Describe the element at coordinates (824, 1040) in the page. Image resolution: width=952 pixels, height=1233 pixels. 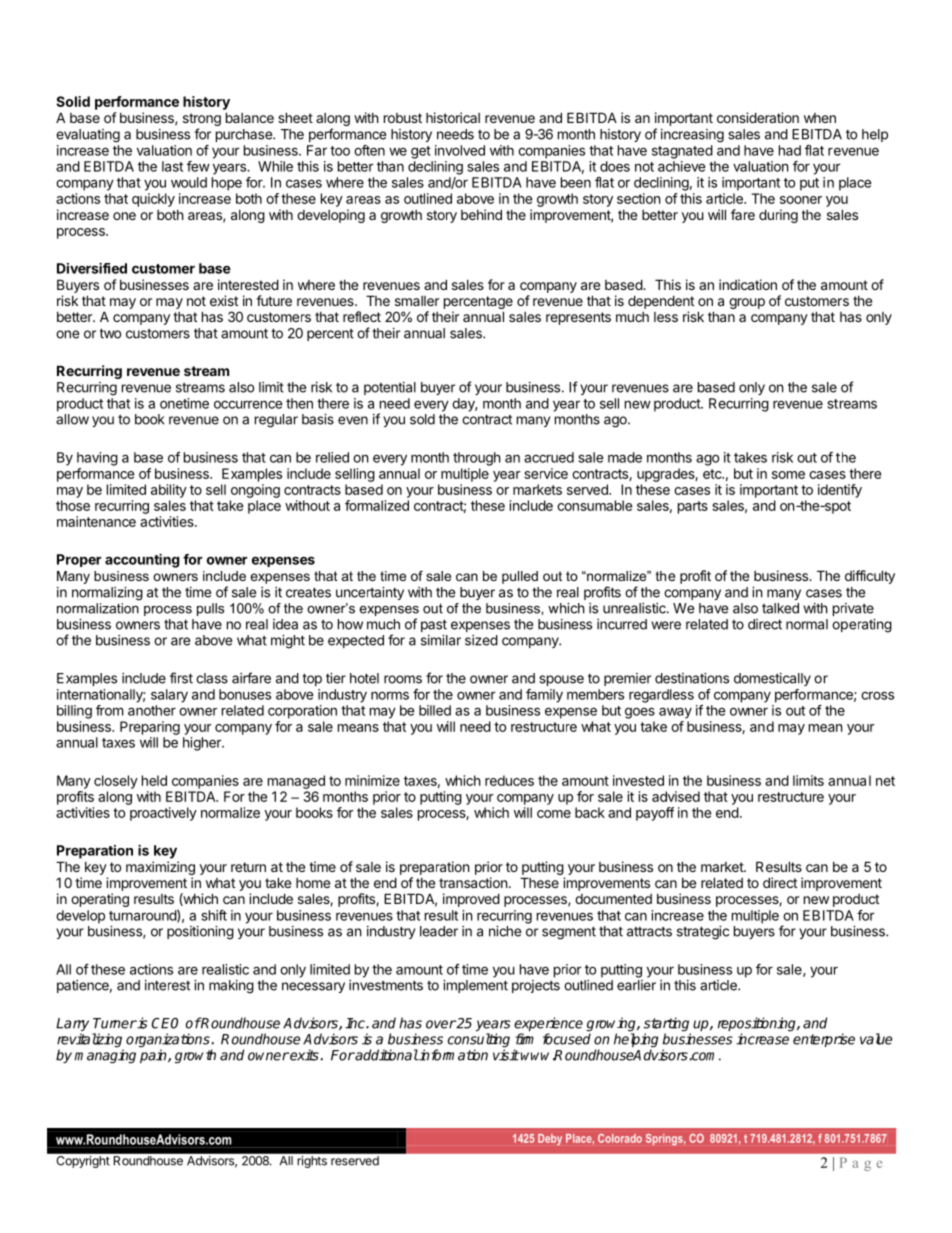
I see `enterprise` at that location.
